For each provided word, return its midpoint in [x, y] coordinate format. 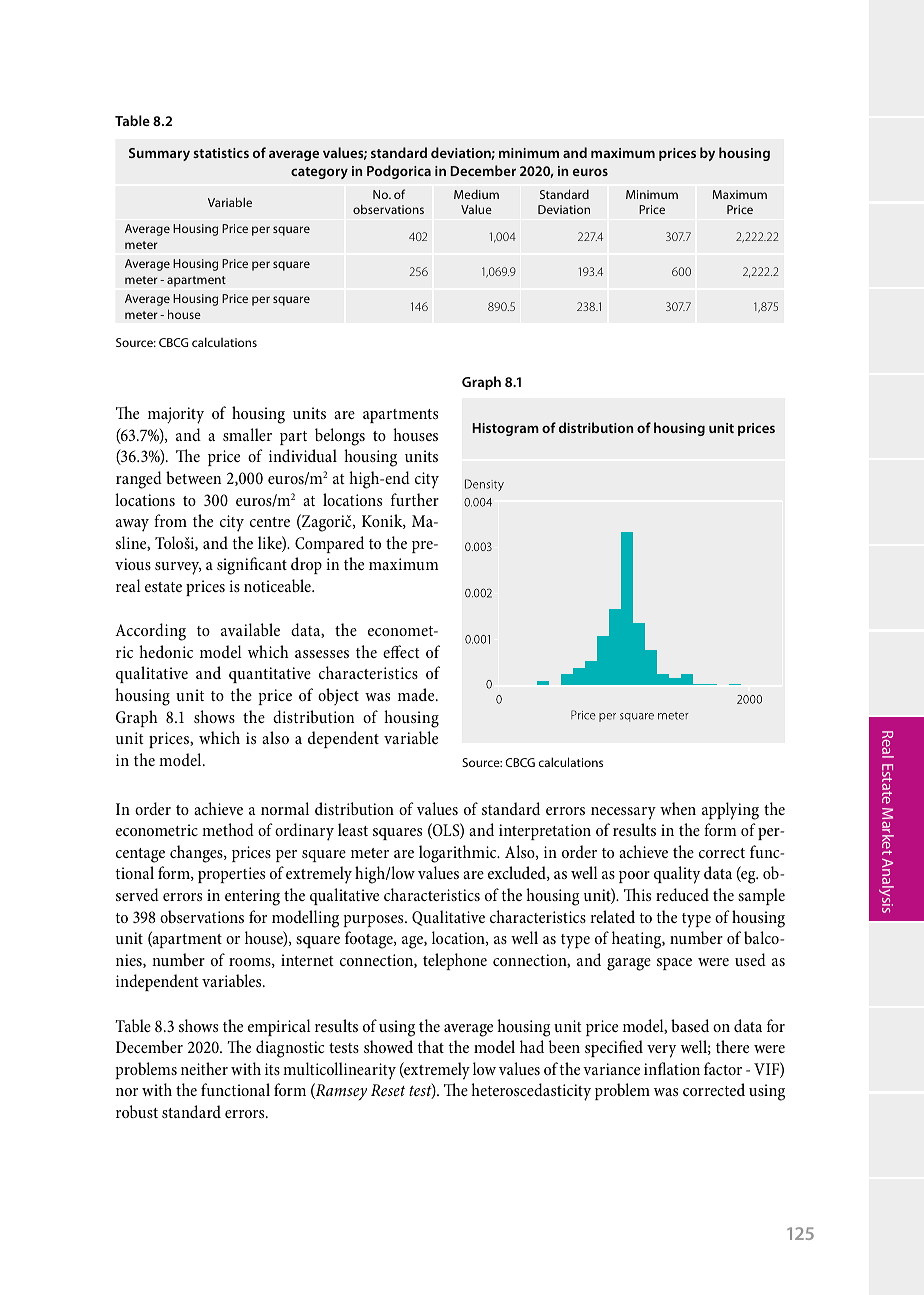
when [678, 808]
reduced [682, 894]
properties [231, 875]
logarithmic [459, 854]
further [415, 499]
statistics [221, 153]
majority [176, 415]
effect [401, 651]
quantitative [270, 675]
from [170, 520]
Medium [476, 194]
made [417, 694]
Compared [329, 544]
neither [204, 1068]
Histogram [505, 429]
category [319, 173]
